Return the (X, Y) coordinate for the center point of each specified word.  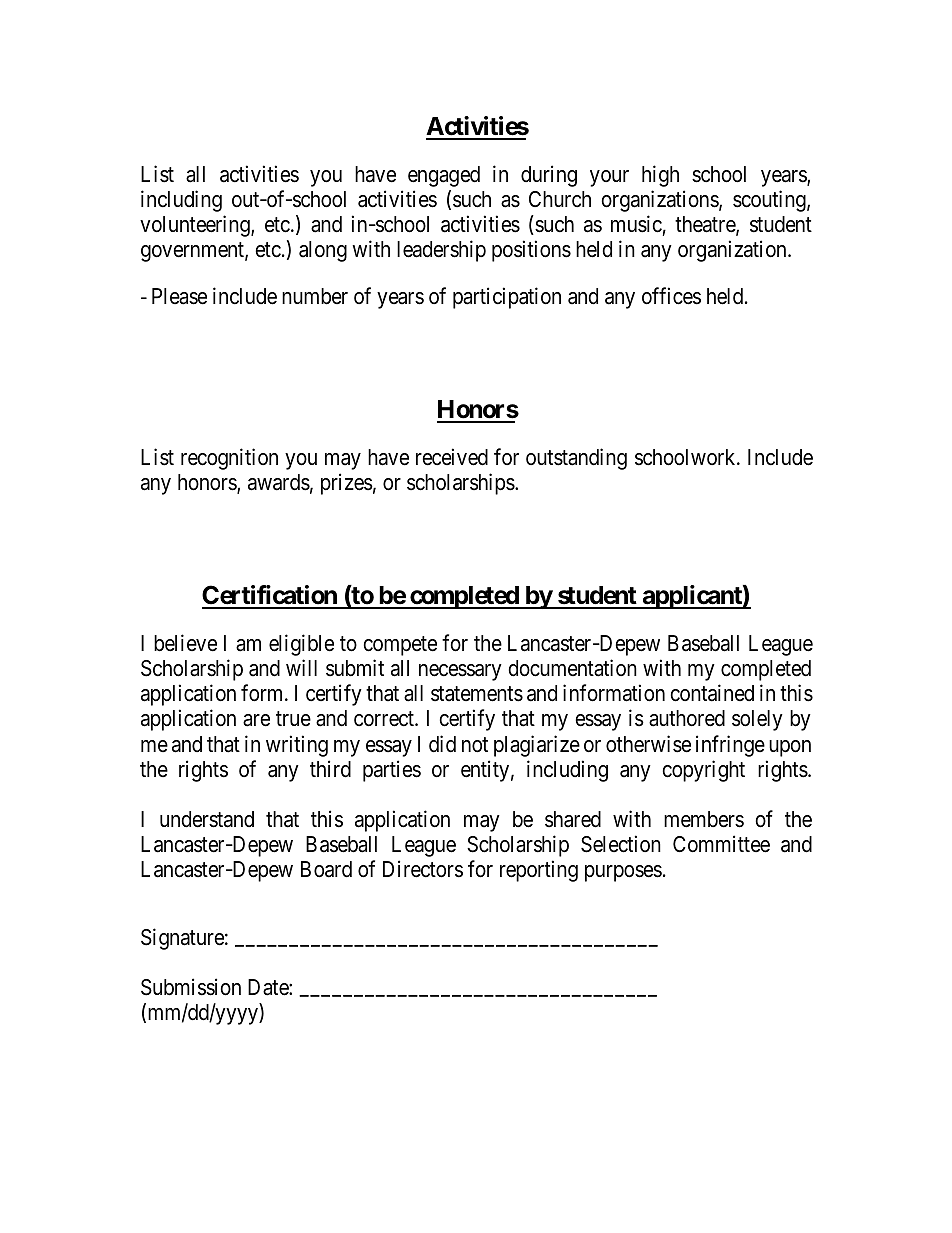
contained (712, 693)
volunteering (196, 226)
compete (400, 646)
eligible (301, 645)
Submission (191, 987)
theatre (706, 225)
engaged (444, 176)
